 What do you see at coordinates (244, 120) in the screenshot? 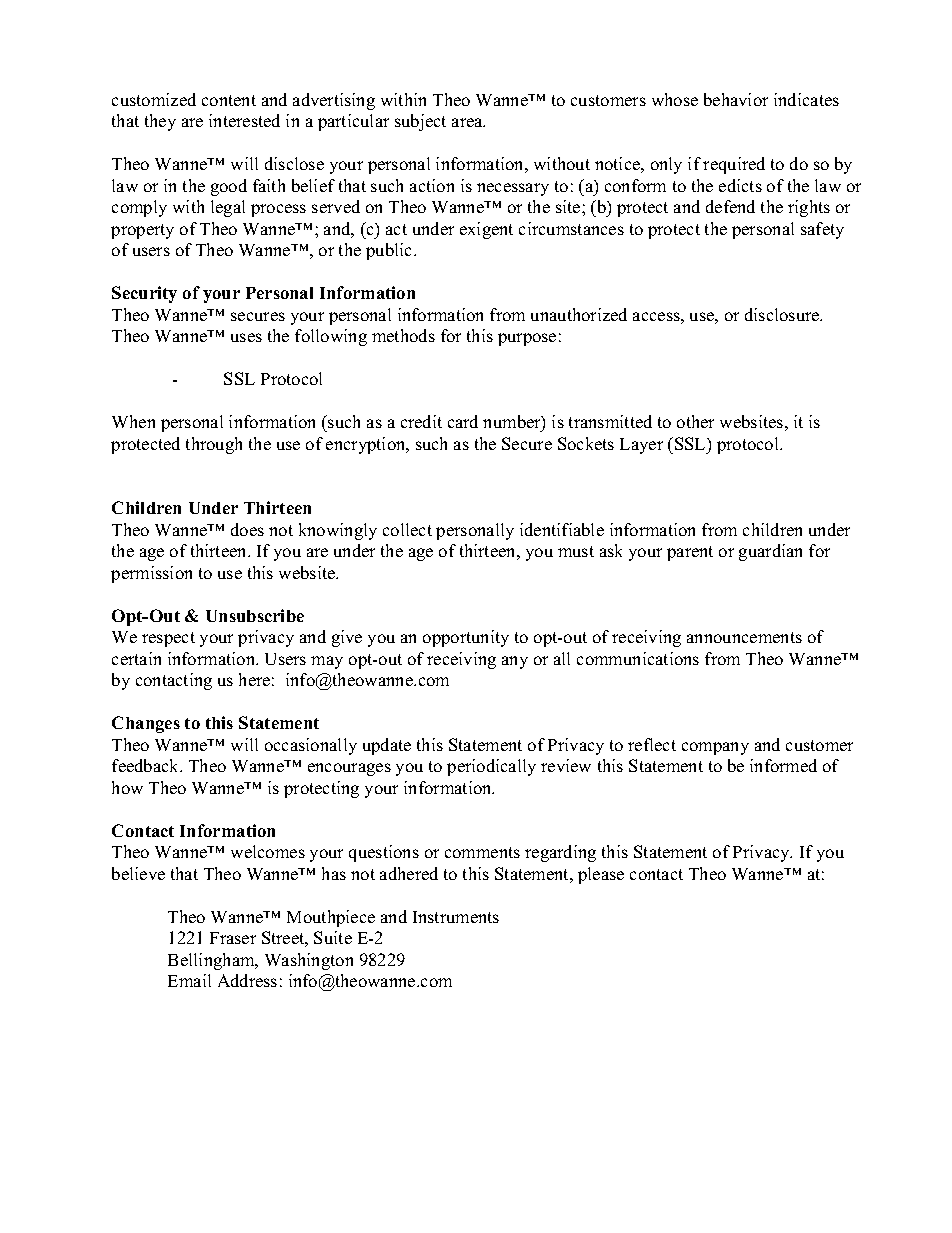
I see `interested` at bounding box center [244, 120].
